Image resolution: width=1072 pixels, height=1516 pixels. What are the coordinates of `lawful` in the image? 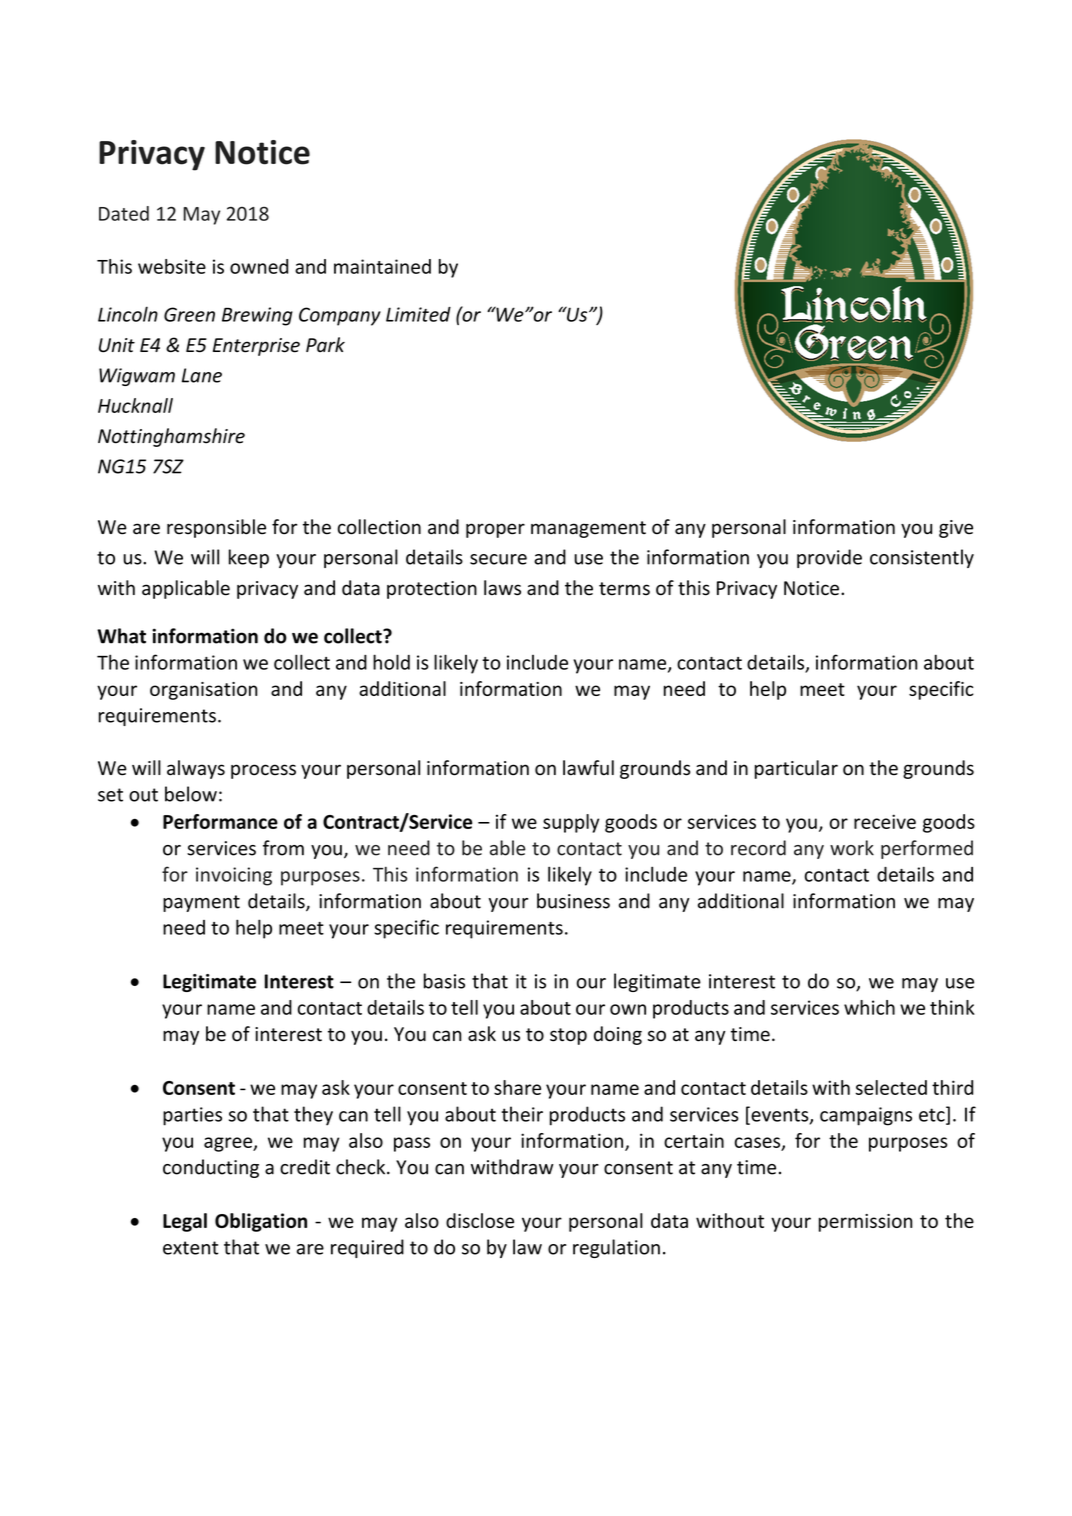 It's located at (588, 768).
